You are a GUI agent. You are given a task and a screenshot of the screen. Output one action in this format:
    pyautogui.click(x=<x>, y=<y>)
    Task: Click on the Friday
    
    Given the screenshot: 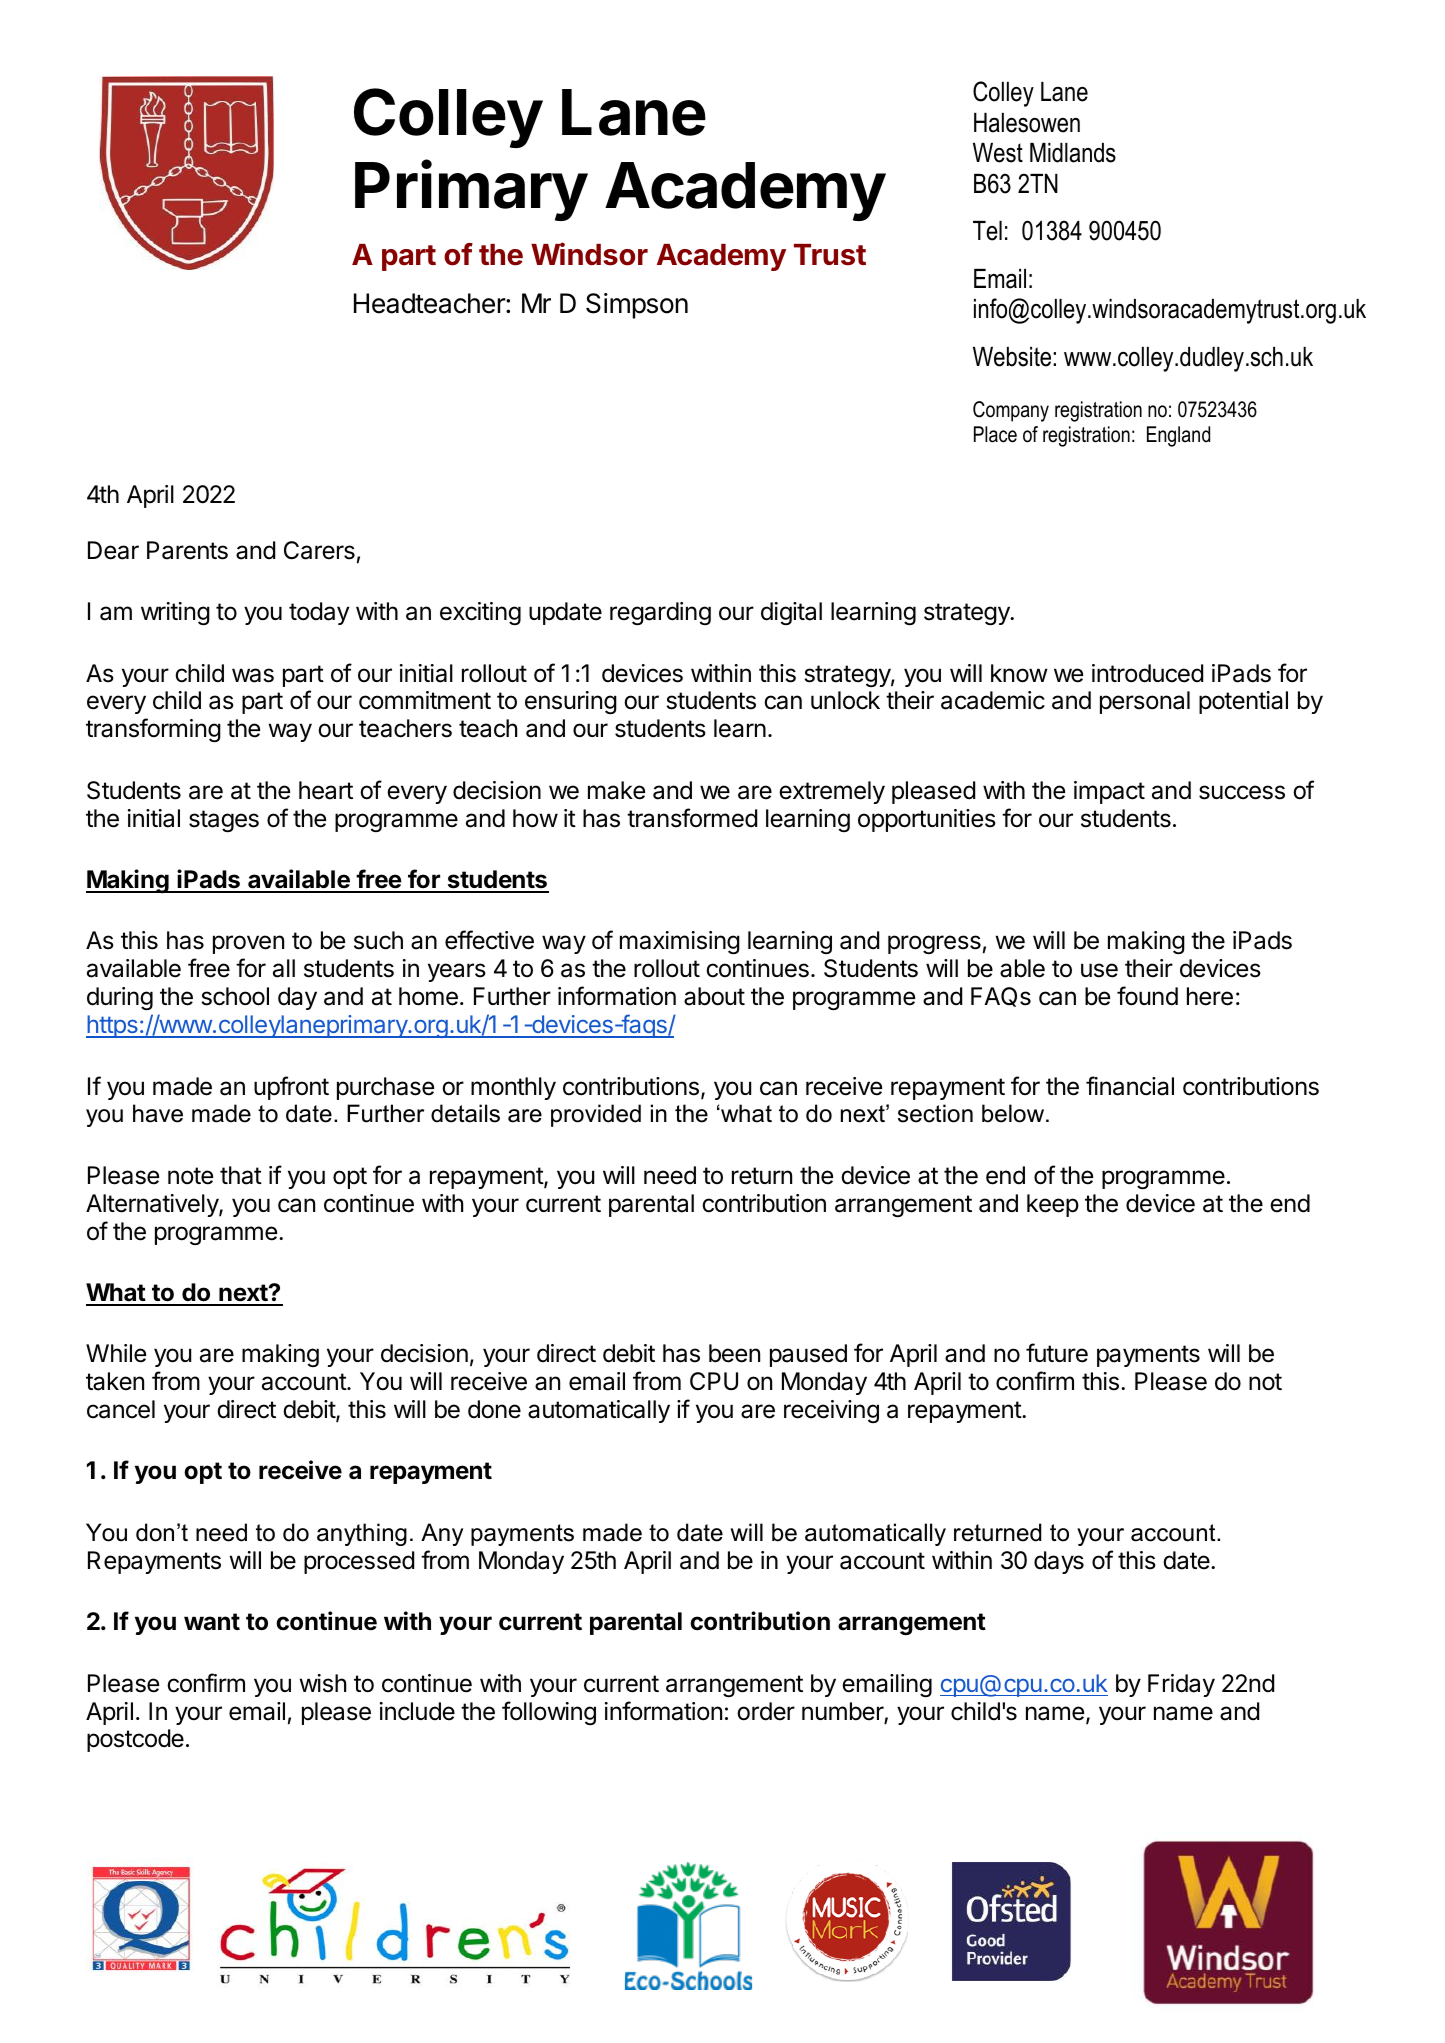 What is the action you would take?
    pyautogui.click(x=1181, y=1685)
